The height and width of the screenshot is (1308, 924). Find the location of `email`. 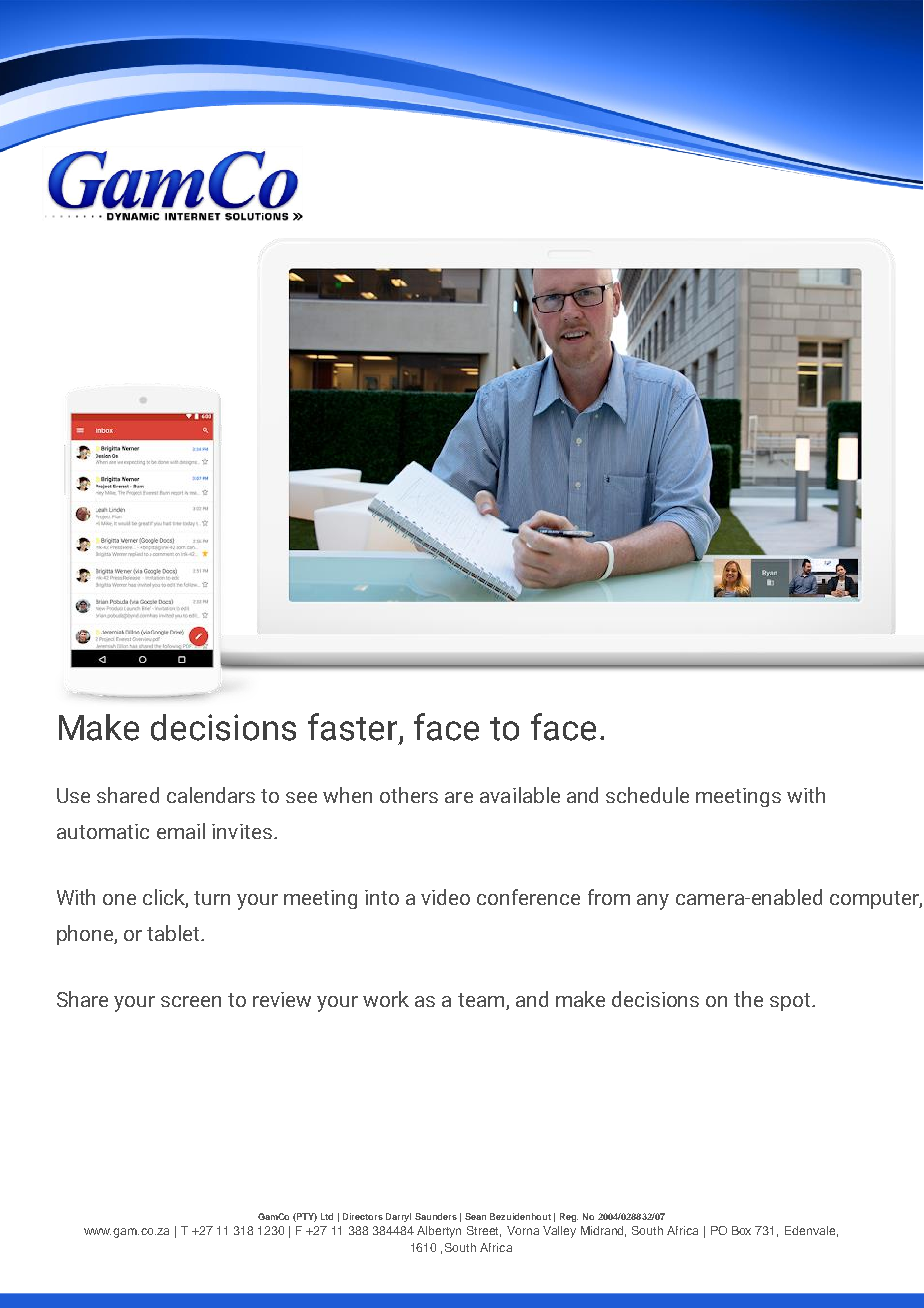

email is located at coordinates (181, 831).
